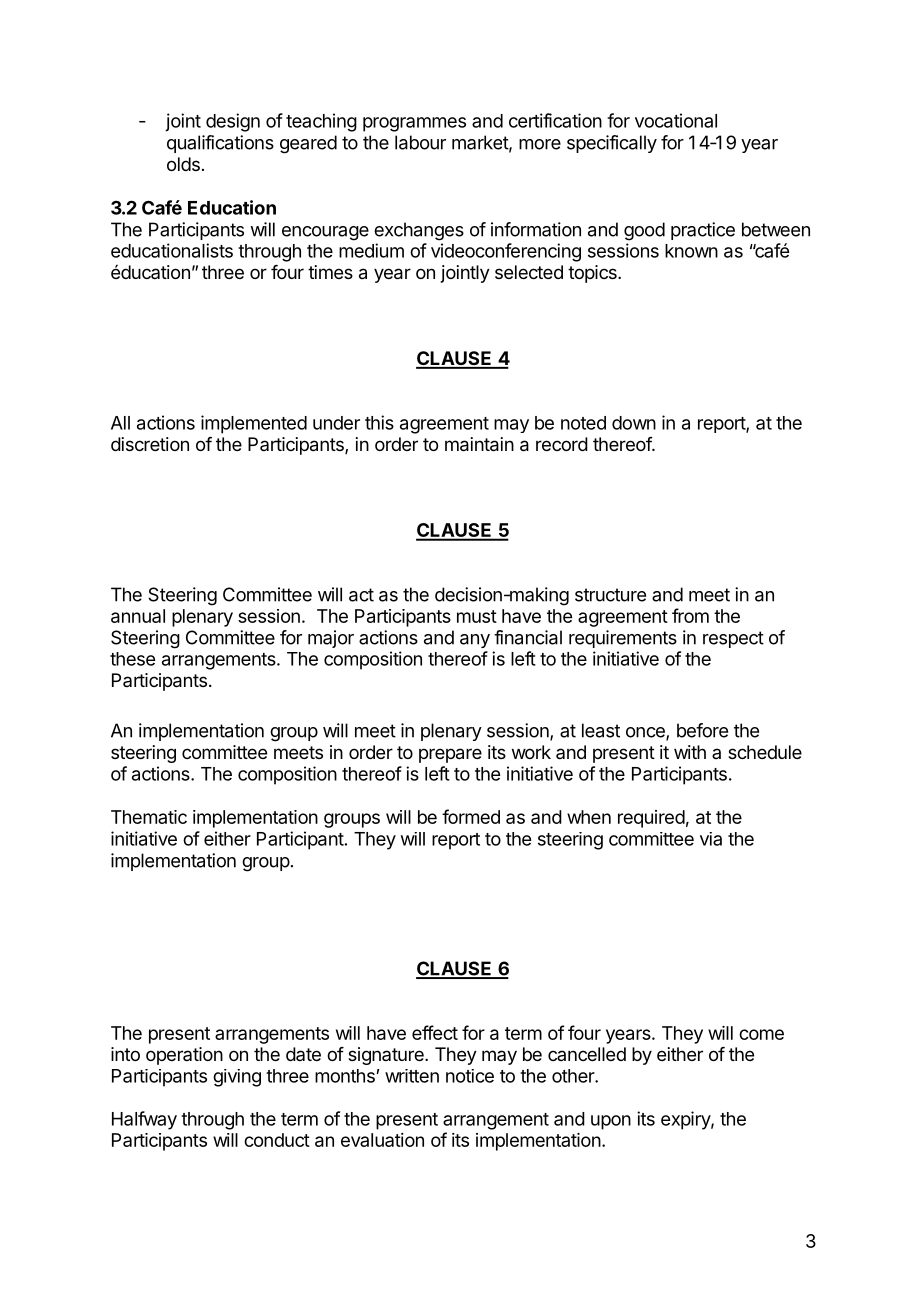 Image resolution: width=924 pixels, height=1308 pixels. Describe the element at coordinates (475, 641) in the screenshot. I see `any` at that location.
